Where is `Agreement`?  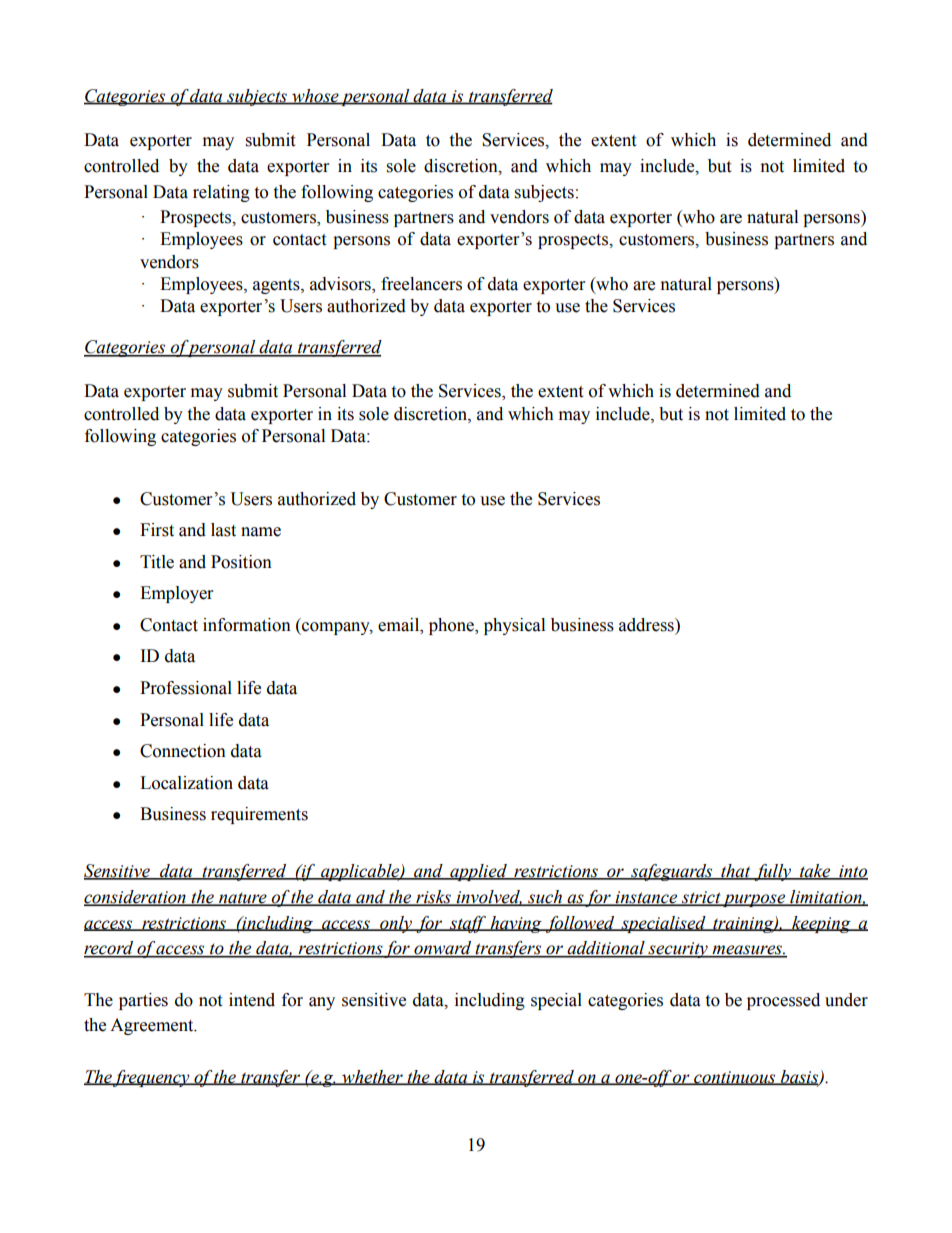 Agreement is located at coordinates (153, 1026).
